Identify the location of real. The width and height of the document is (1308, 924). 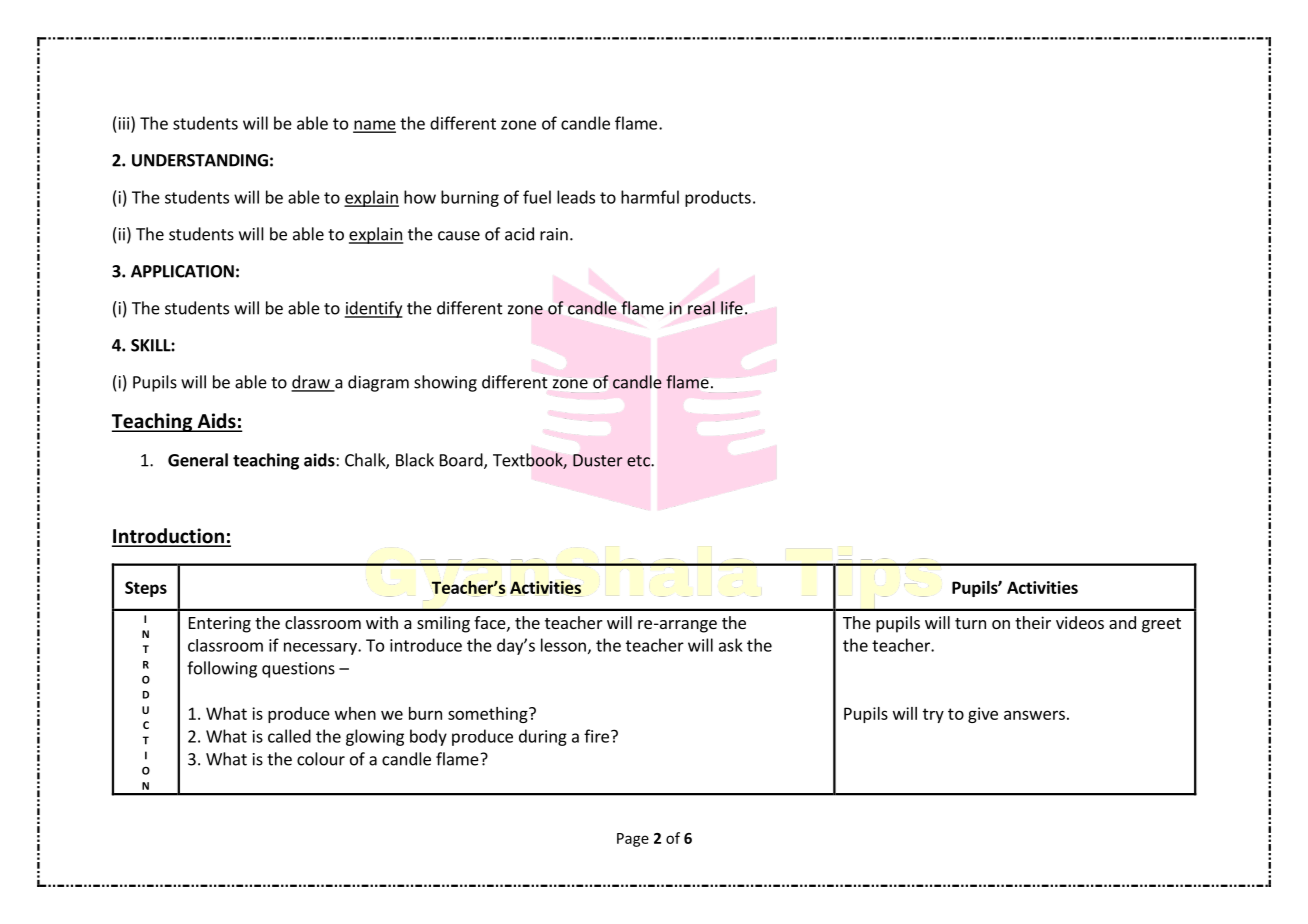
(701, 308).
